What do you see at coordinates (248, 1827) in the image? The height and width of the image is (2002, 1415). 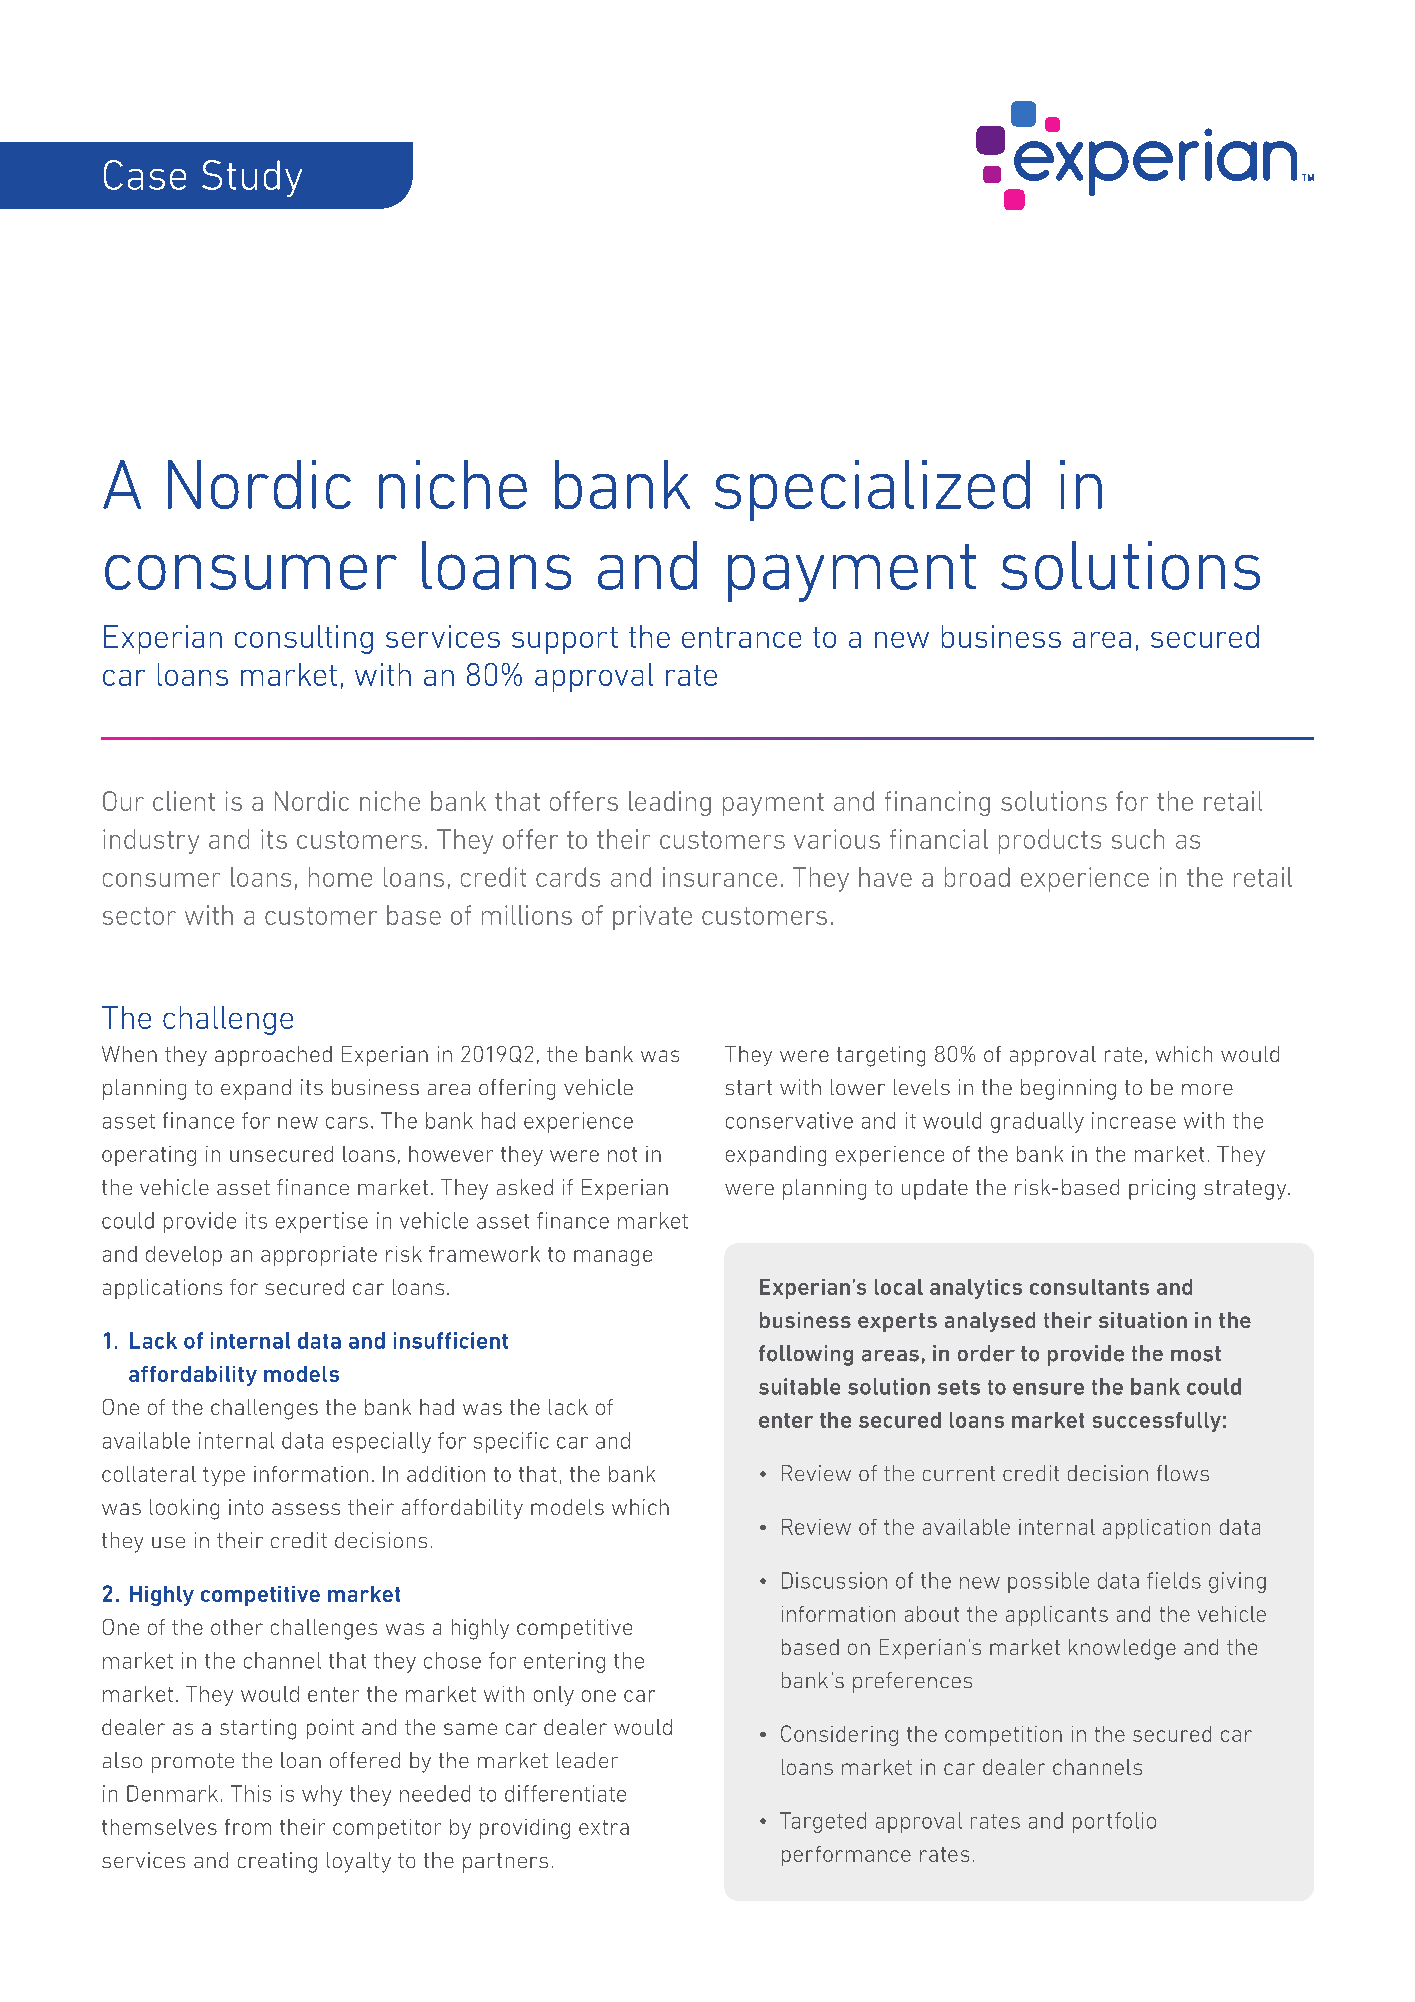 I see `from` at bounding box center [248, 1827].
